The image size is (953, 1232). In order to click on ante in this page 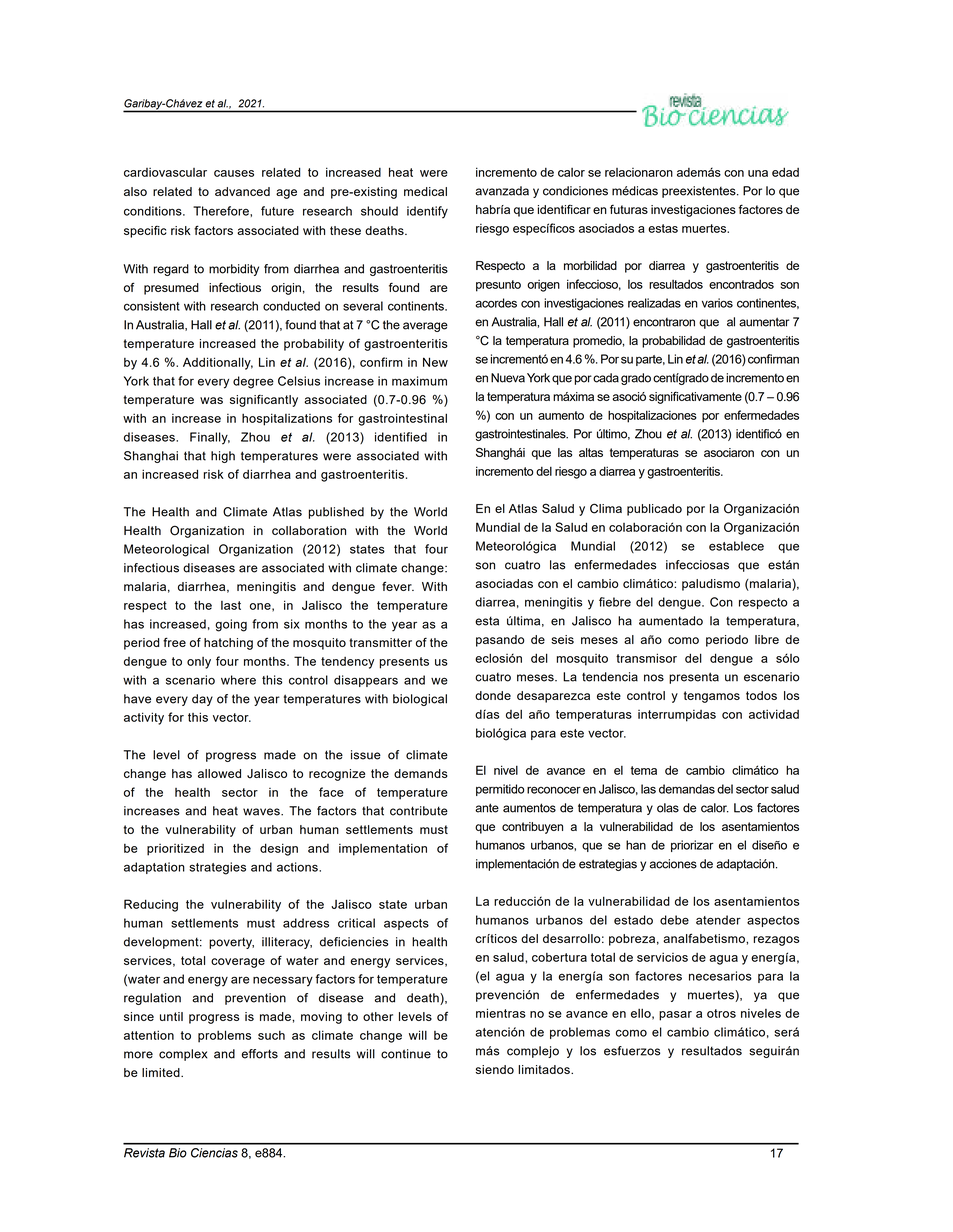, I will do `click(487, 808)`.
